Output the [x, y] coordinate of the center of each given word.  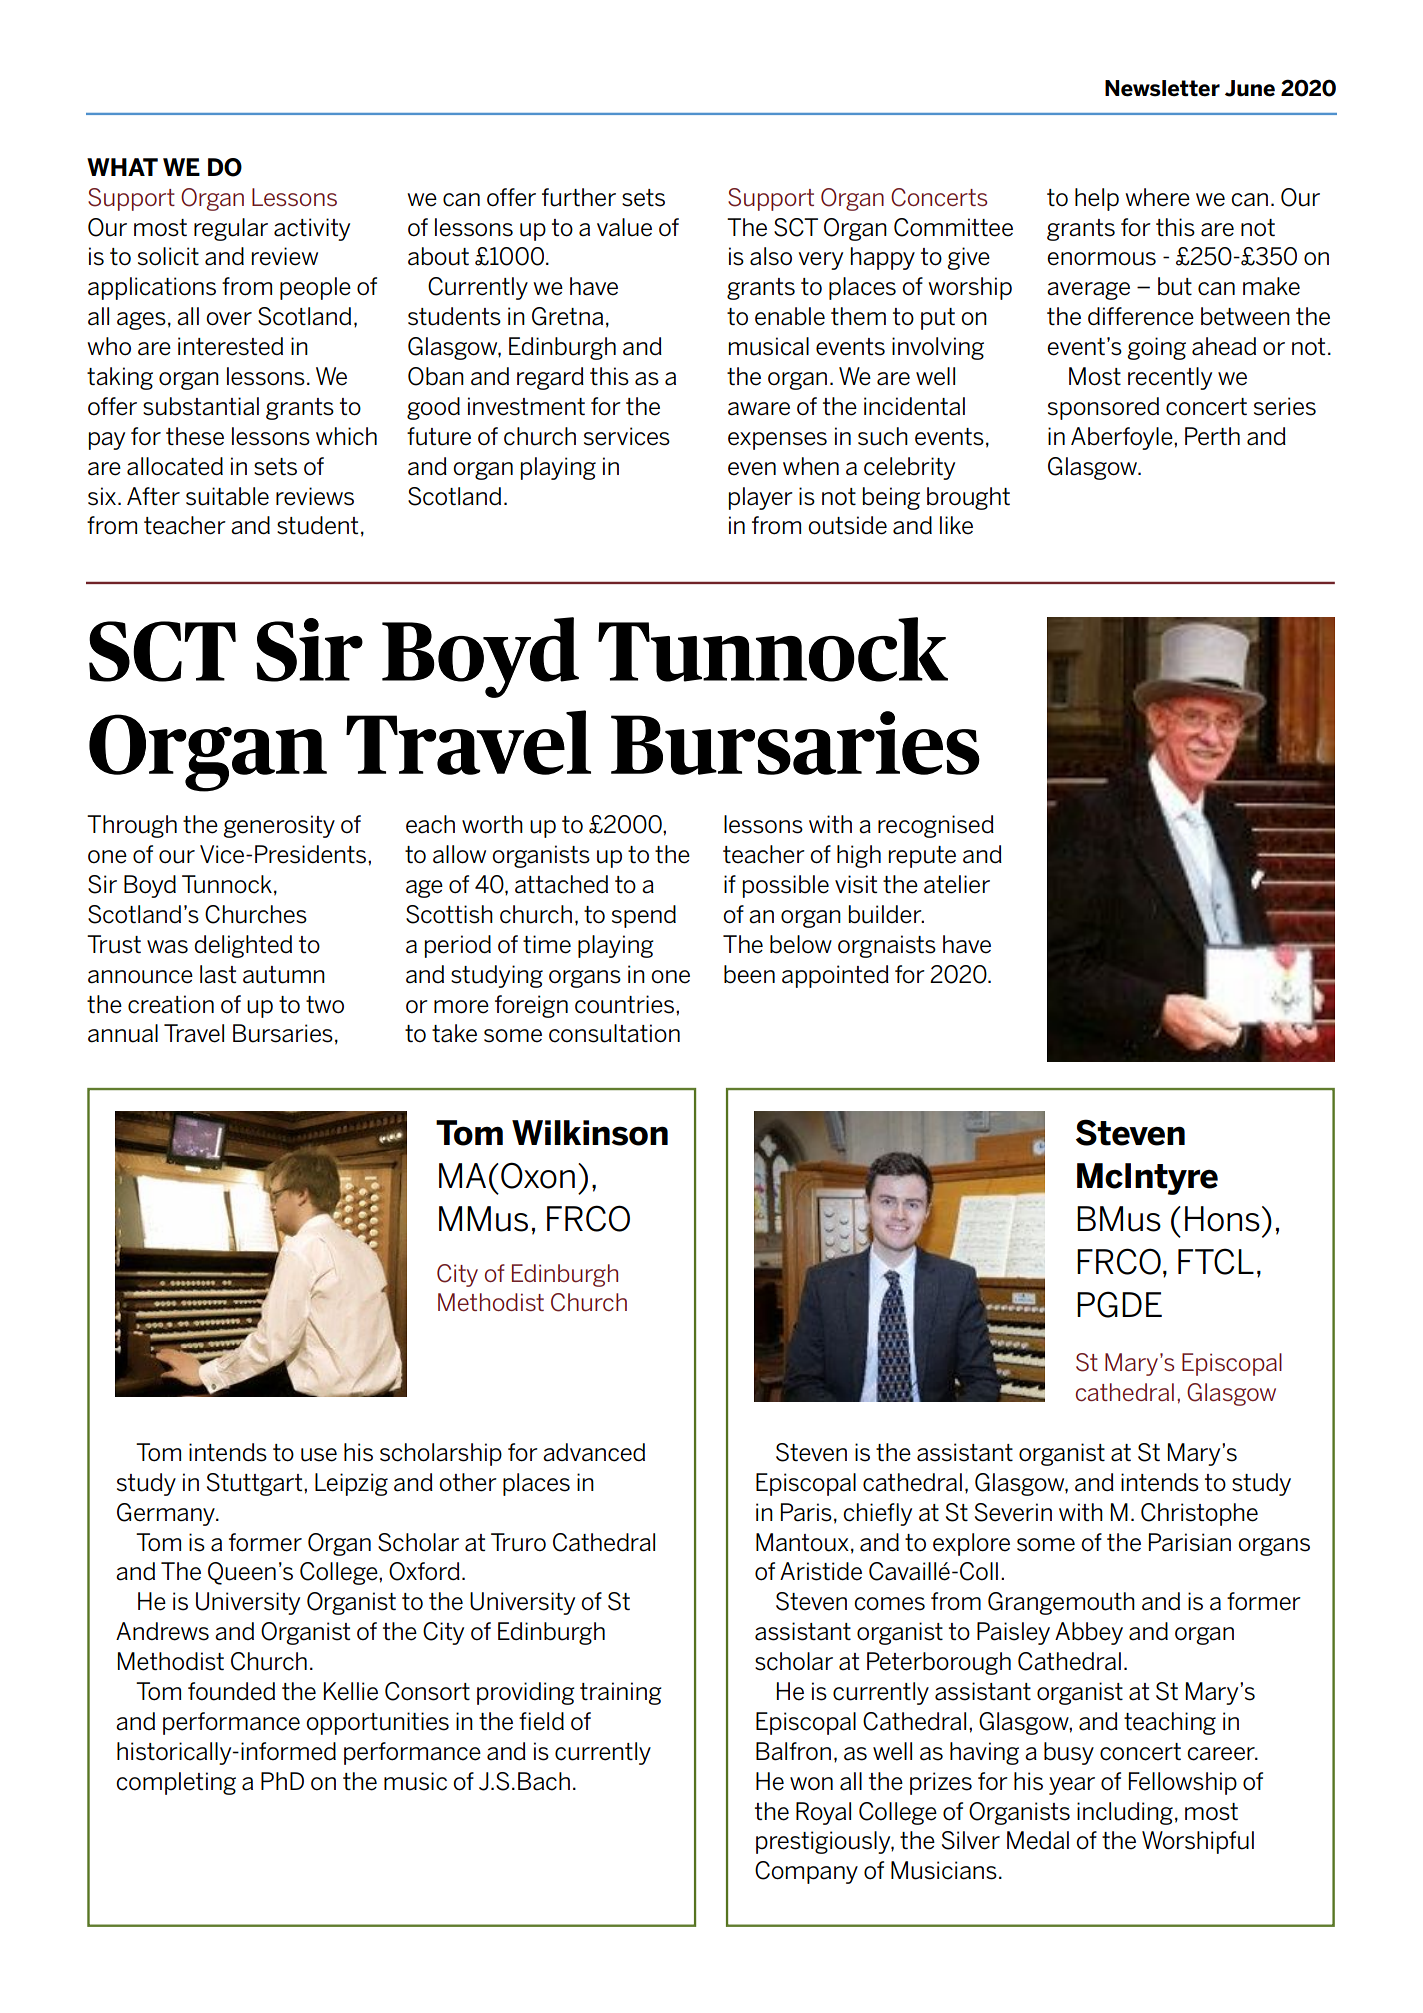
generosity [279, 826]
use [319, 1455]
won [811, 1784]
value [624, 227]
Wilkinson [590, 1133]
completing [176, 1783]
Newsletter [1162, 88]
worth [492, 824]
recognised [936, 826]
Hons [1222, 1219]
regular [231, 229]
